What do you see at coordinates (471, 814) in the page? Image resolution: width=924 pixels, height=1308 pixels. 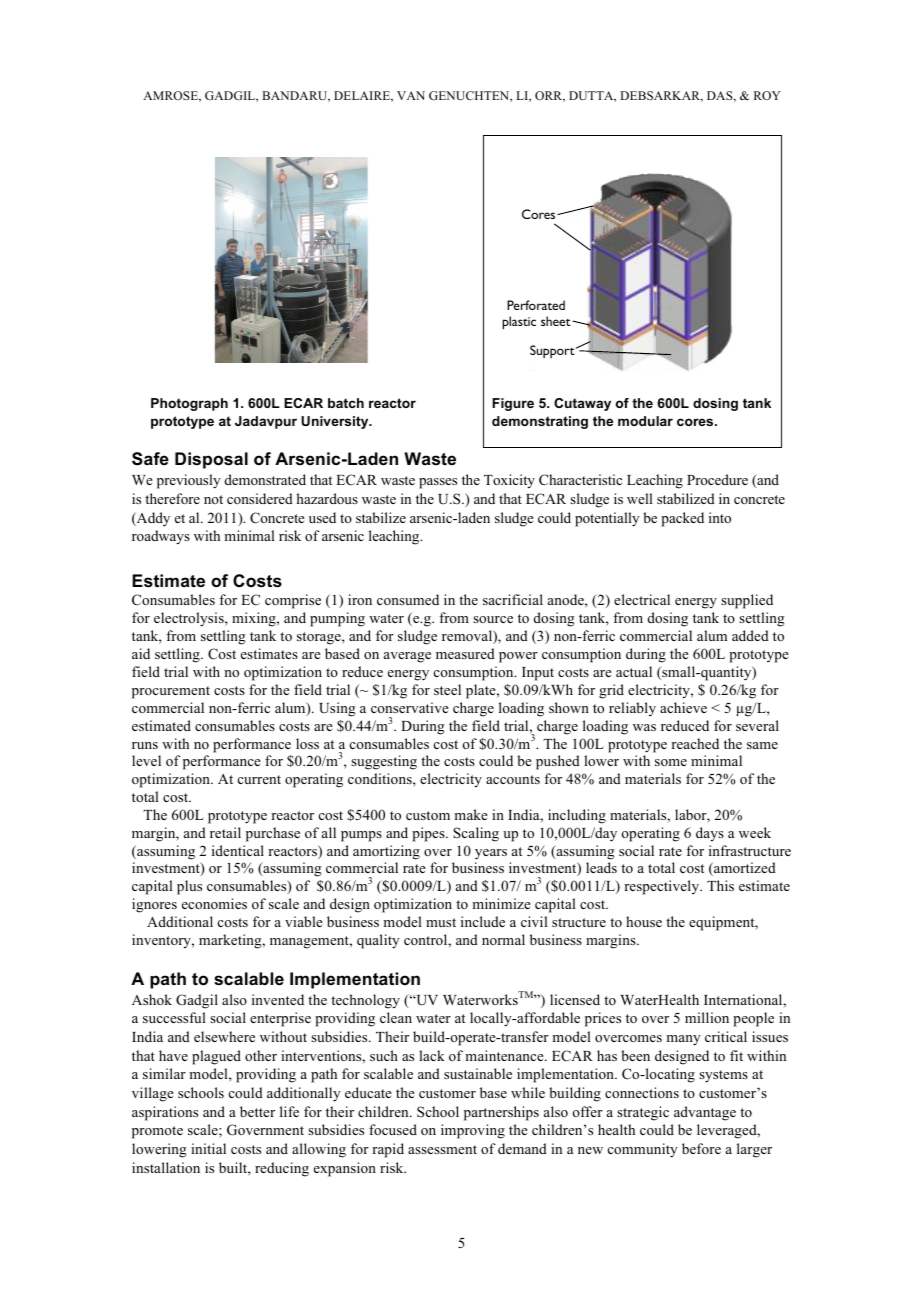 I see `make` at bounding box center [471, 814].
